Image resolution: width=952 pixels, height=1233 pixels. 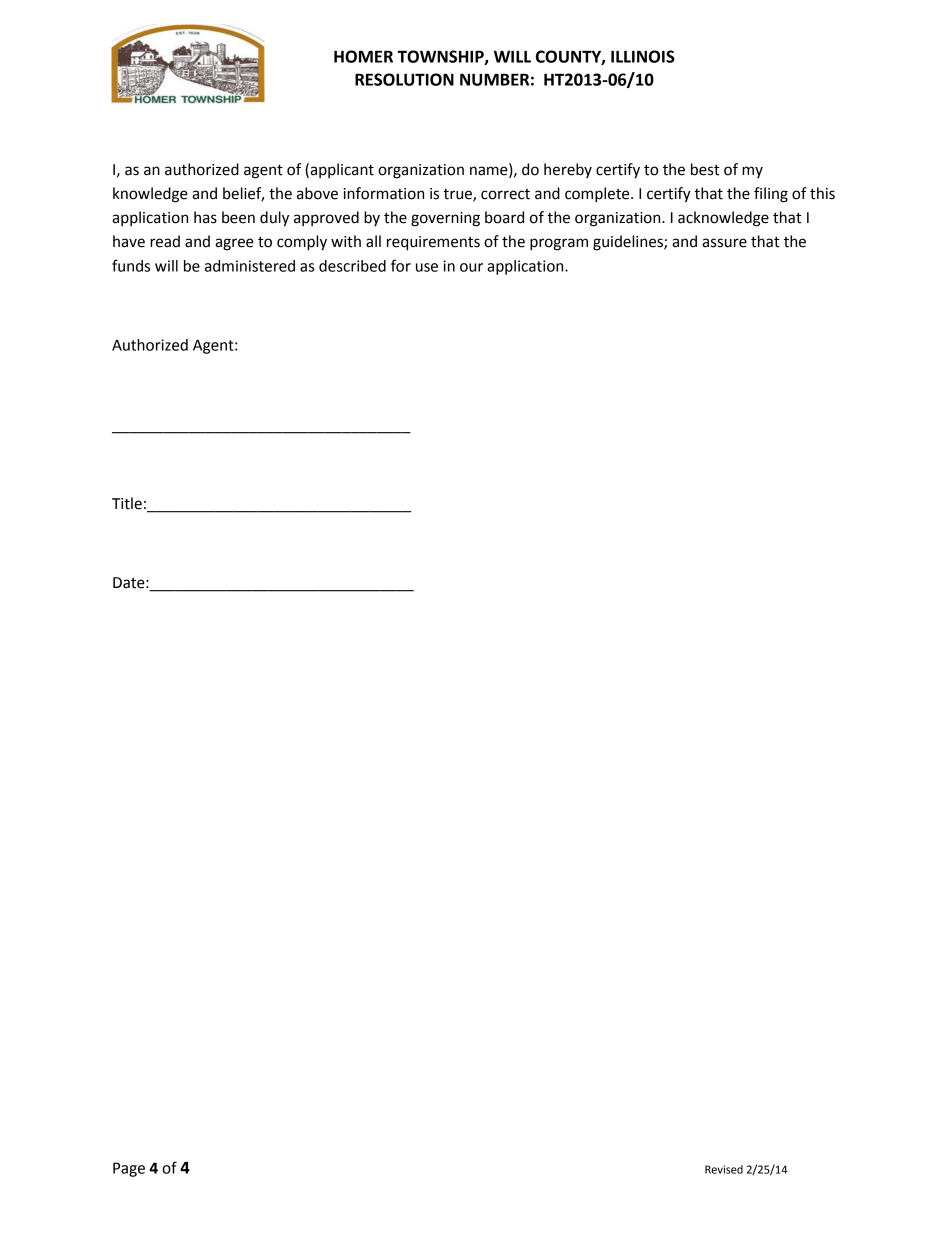 I want to click on assure, so click(x=724, y=243).
